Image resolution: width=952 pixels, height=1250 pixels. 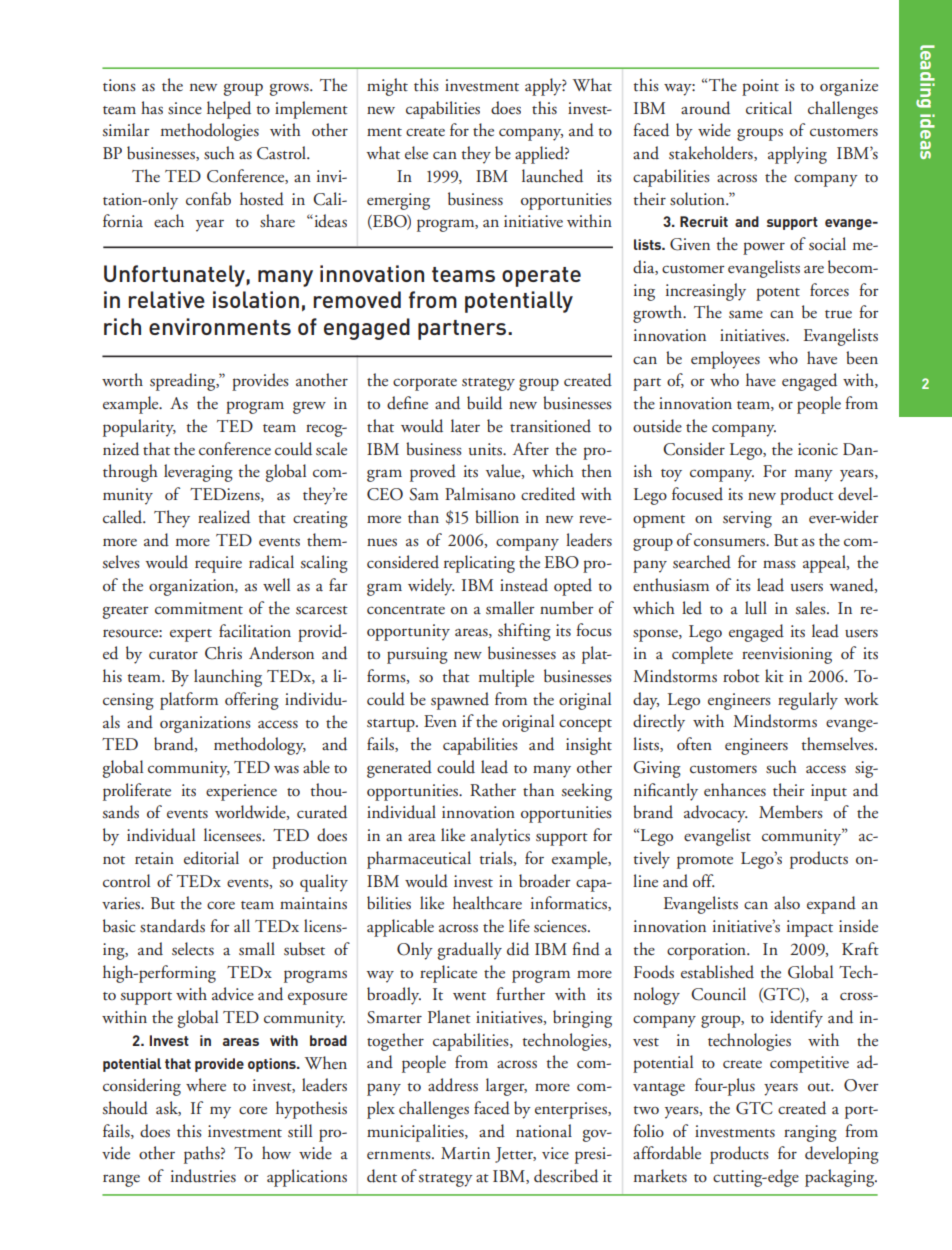 I want to click on else, so click(x=416, y=153).
